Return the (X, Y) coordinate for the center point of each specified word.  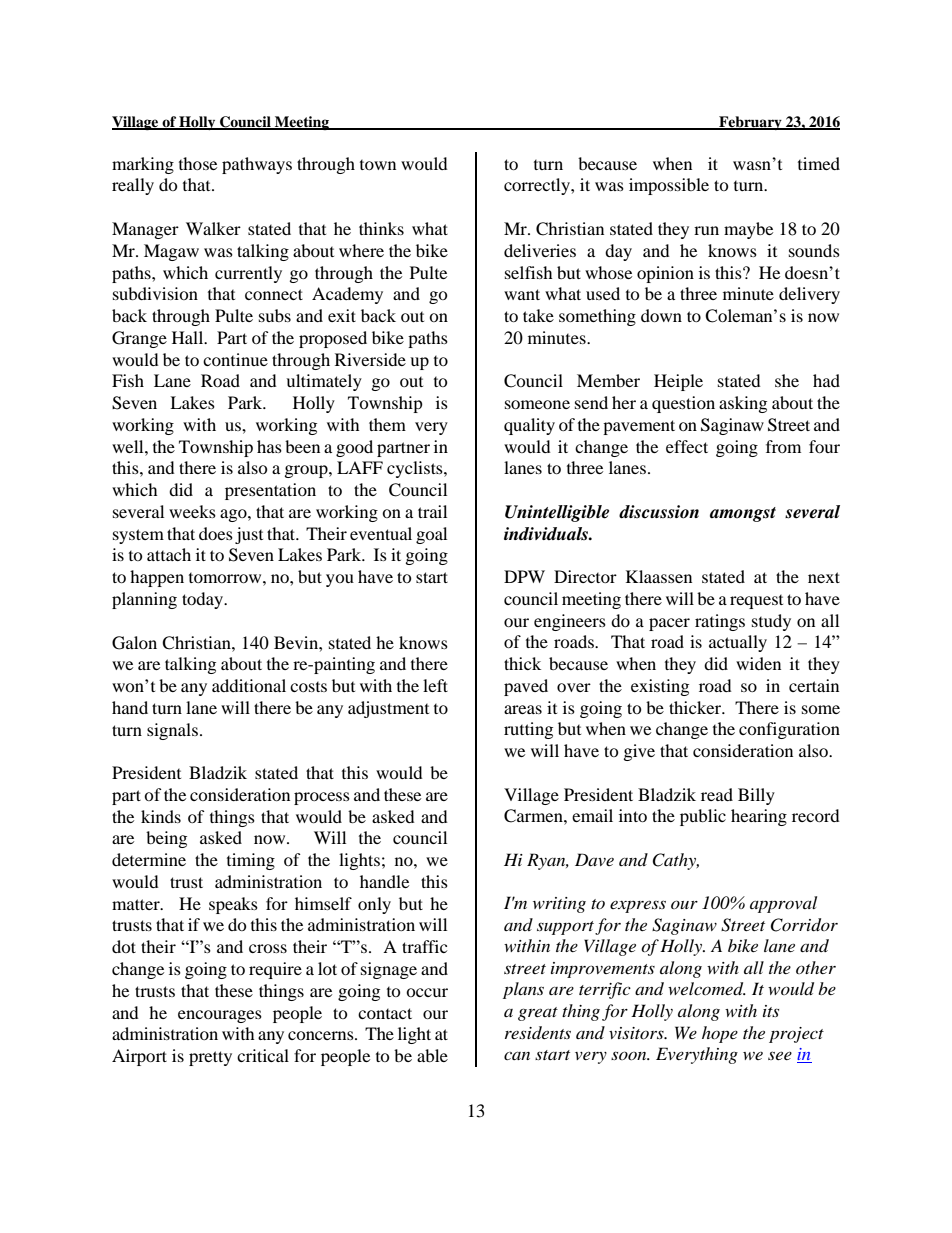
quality (529, 426)
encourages (220, 1016)
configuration (789, 730)
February (750, 123)
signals (172, 731)
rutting (528, 730)
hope (720, 1034)
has (269, 446)
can (517, 1056)
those (198, 163)
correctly (538, 186)
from (783, 446)
